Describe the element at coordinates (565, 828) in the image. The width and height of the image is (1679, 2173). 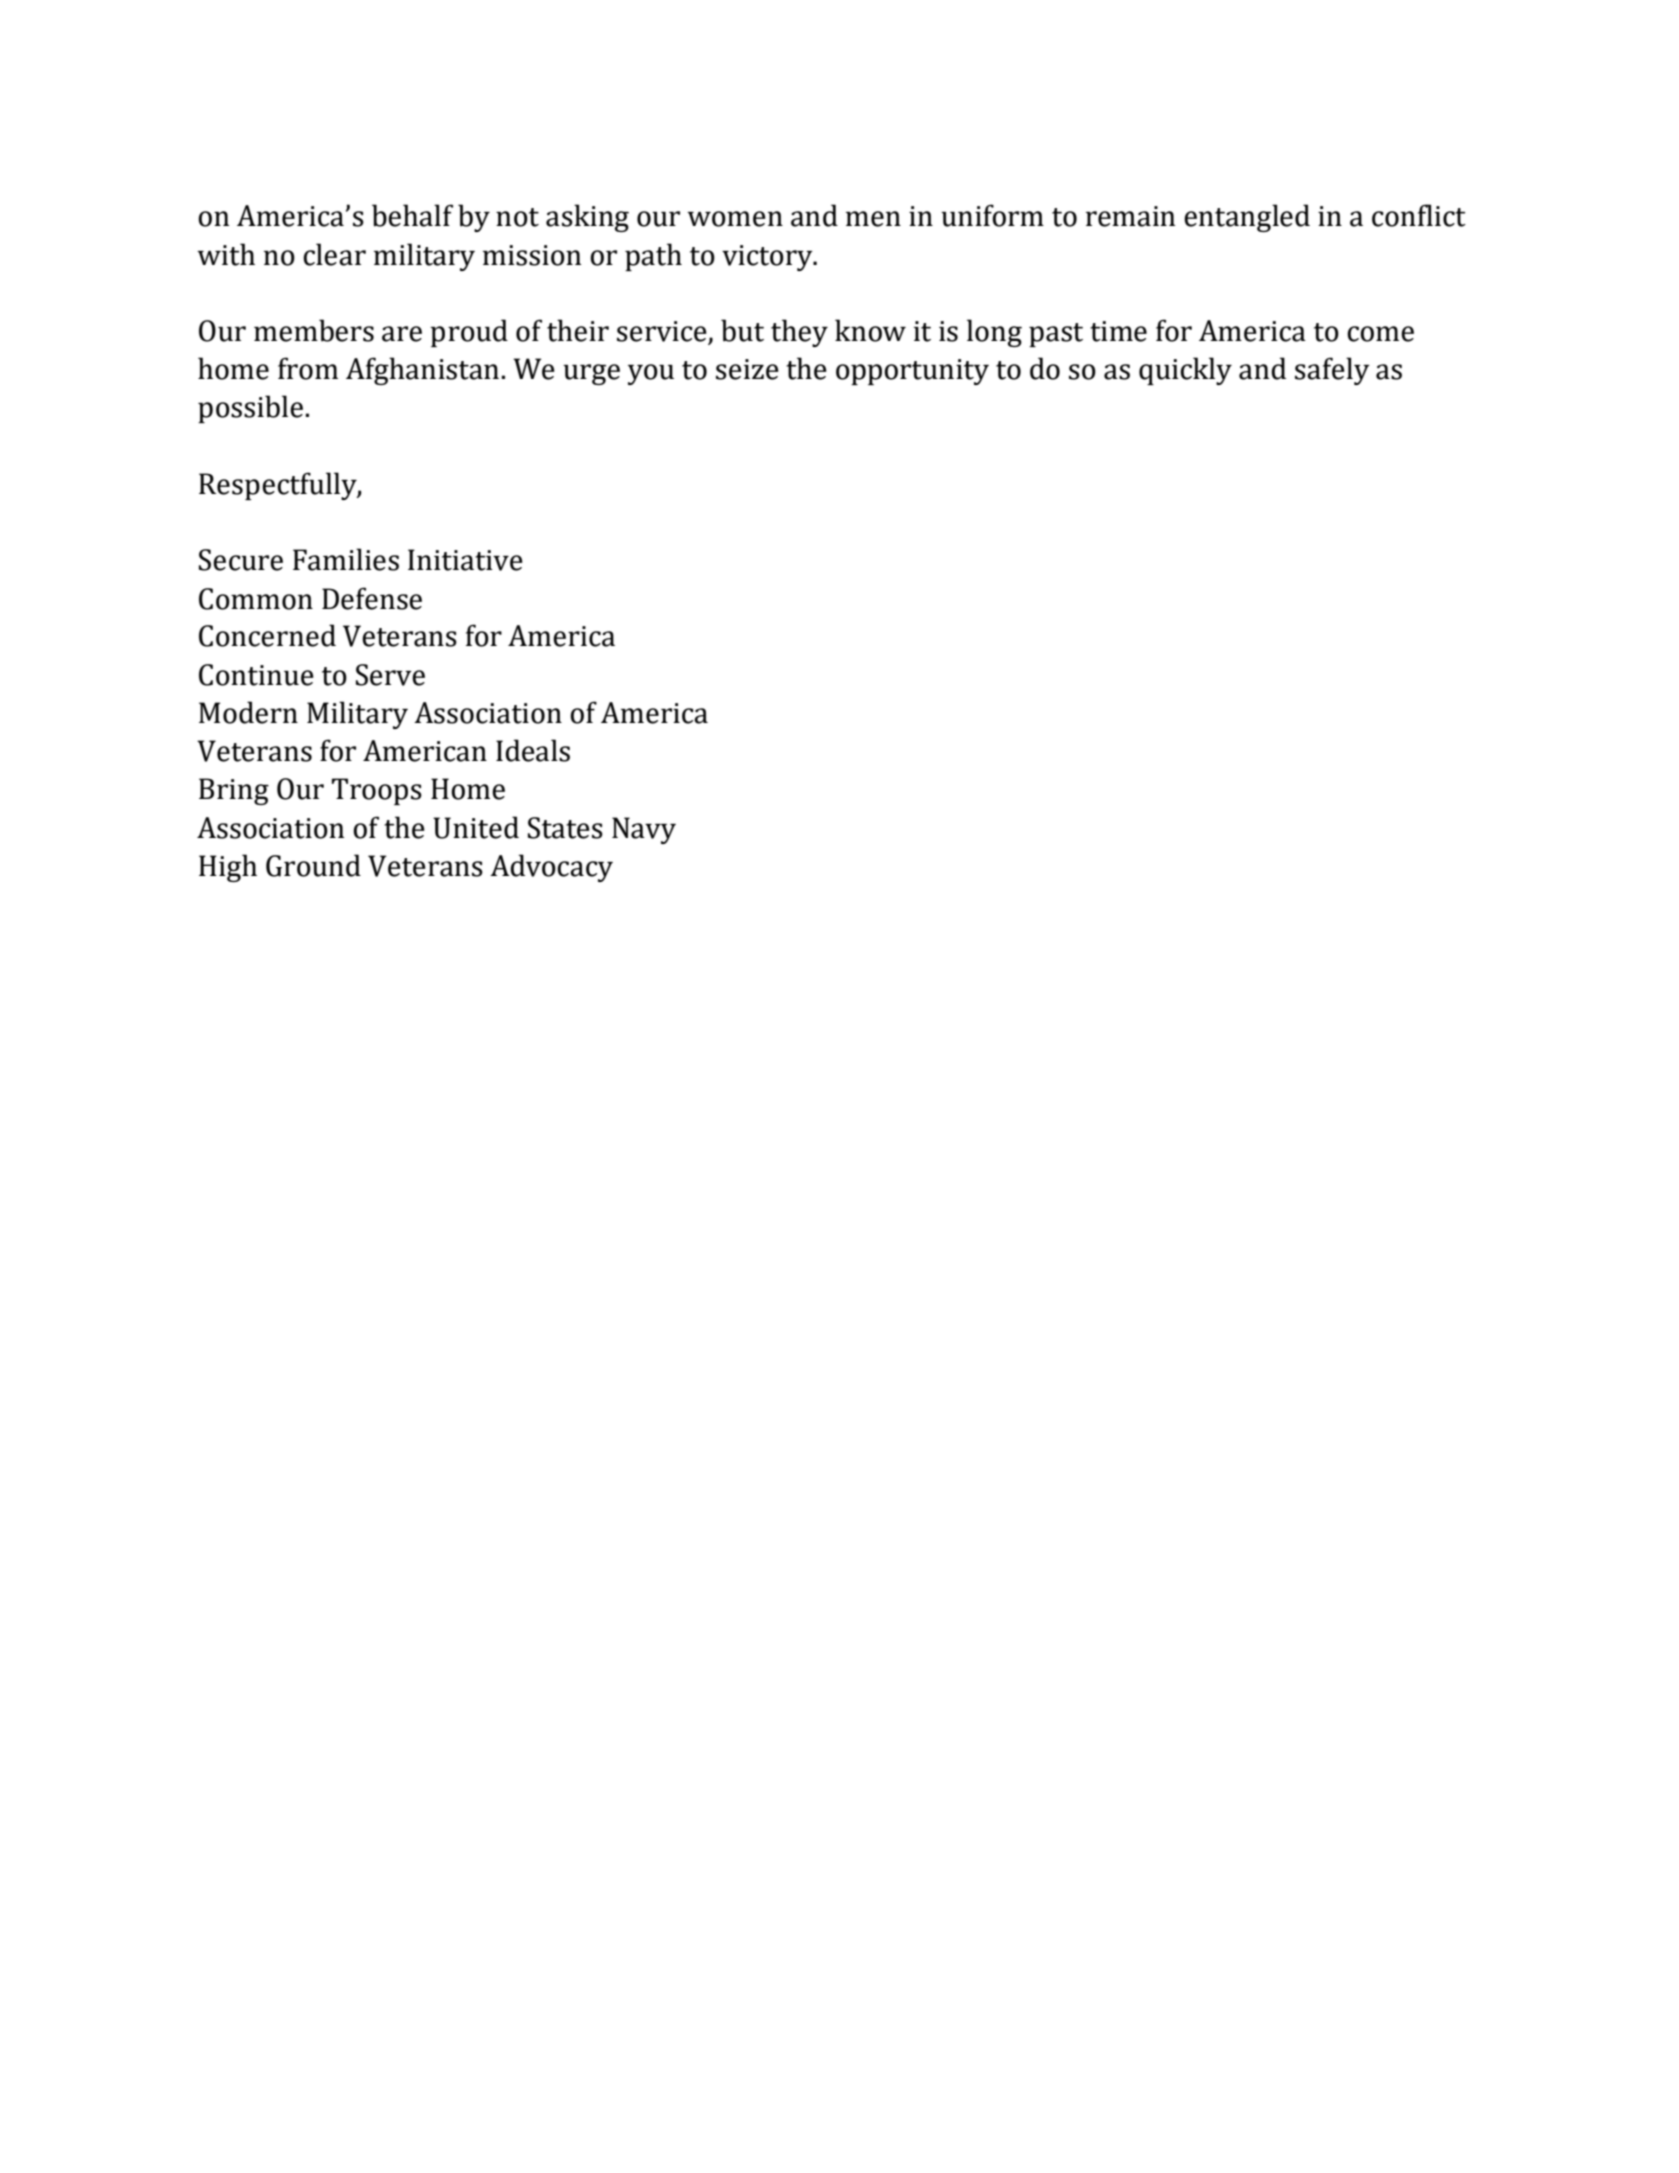
I see `States` at that location.
